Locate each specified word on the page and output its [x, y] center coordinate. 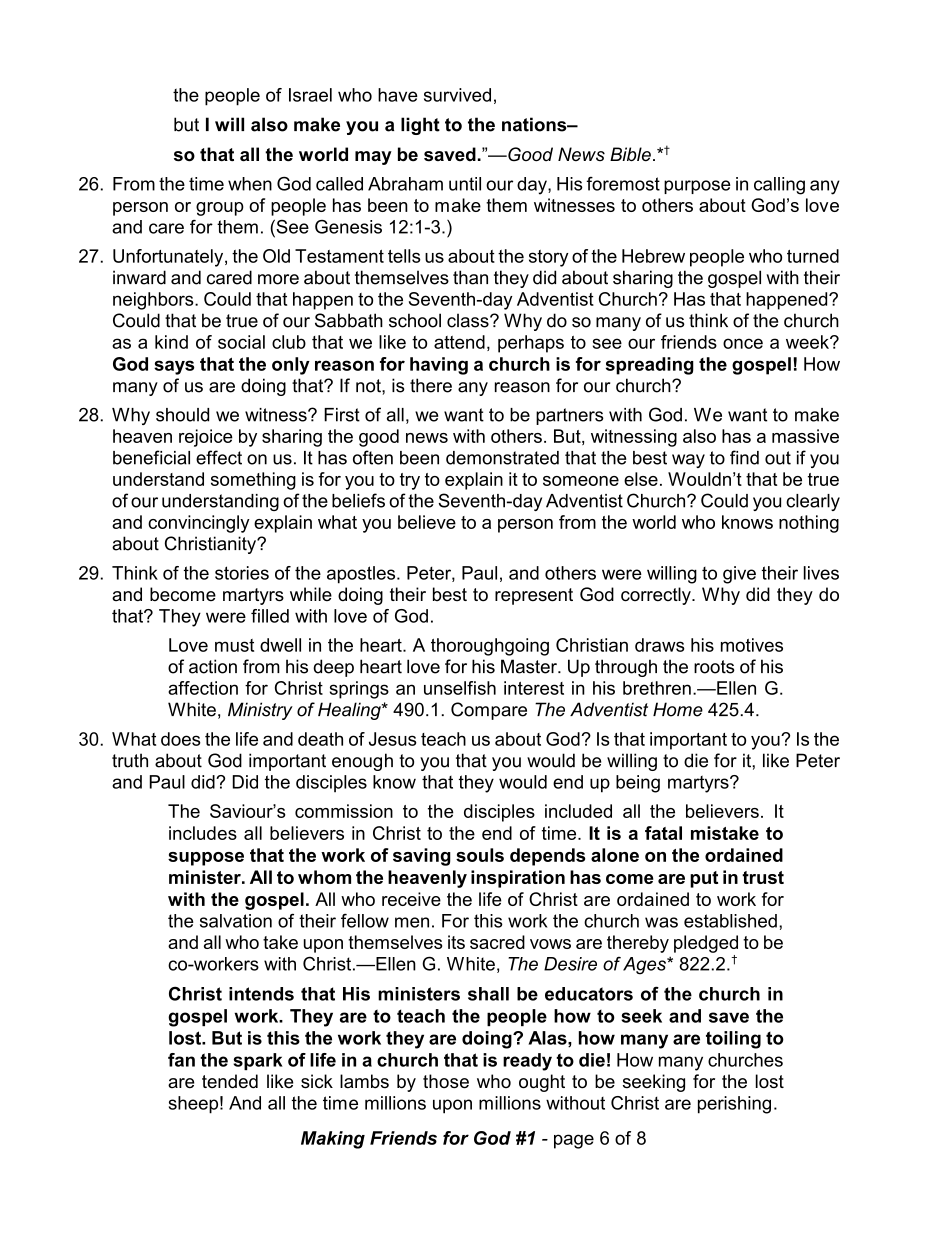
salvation [236, 921]
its [456, 942]
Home [678, 709]
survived [457, 95]
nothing [809, 524]
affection [203, 688]
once [743, 343]
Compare [489, 711]
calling [779, 186]
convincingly [199, 524]
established [730, 921]
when [250, 184]
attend [459, 342]
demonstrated [502, 458]
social [241, 342]
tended [230, 1081]
